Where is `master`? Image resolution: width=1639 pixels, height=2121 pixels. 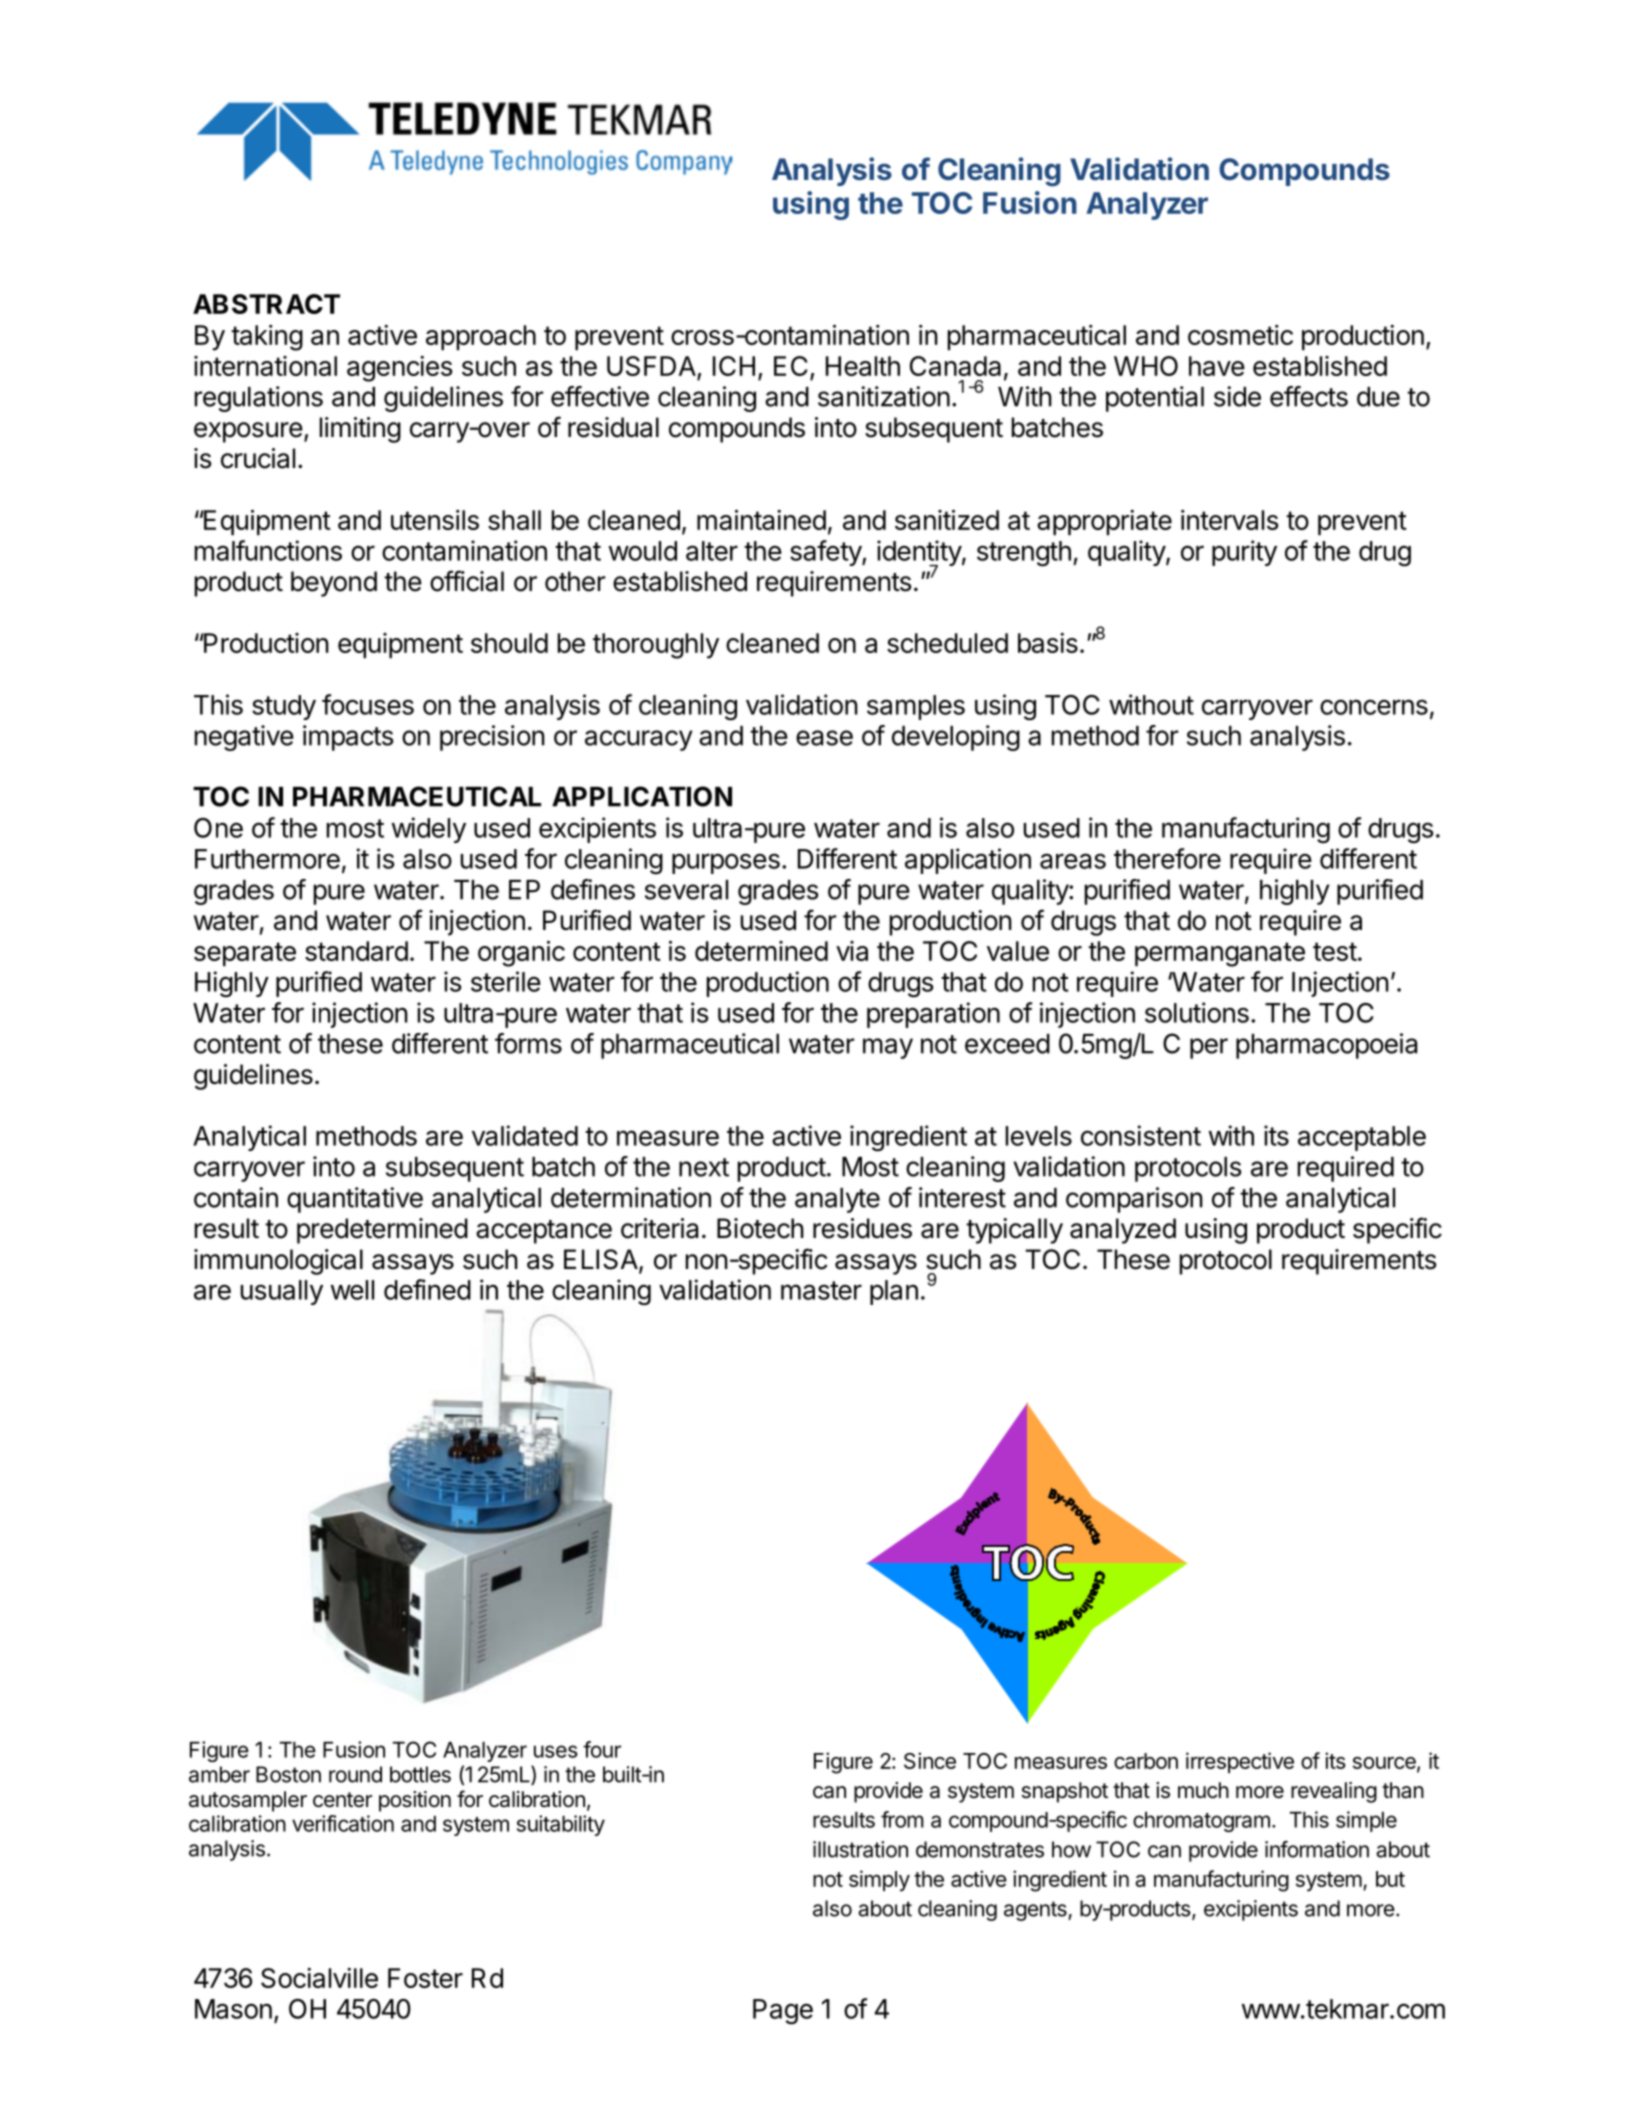
master is located at coordinates (821, 1290).
